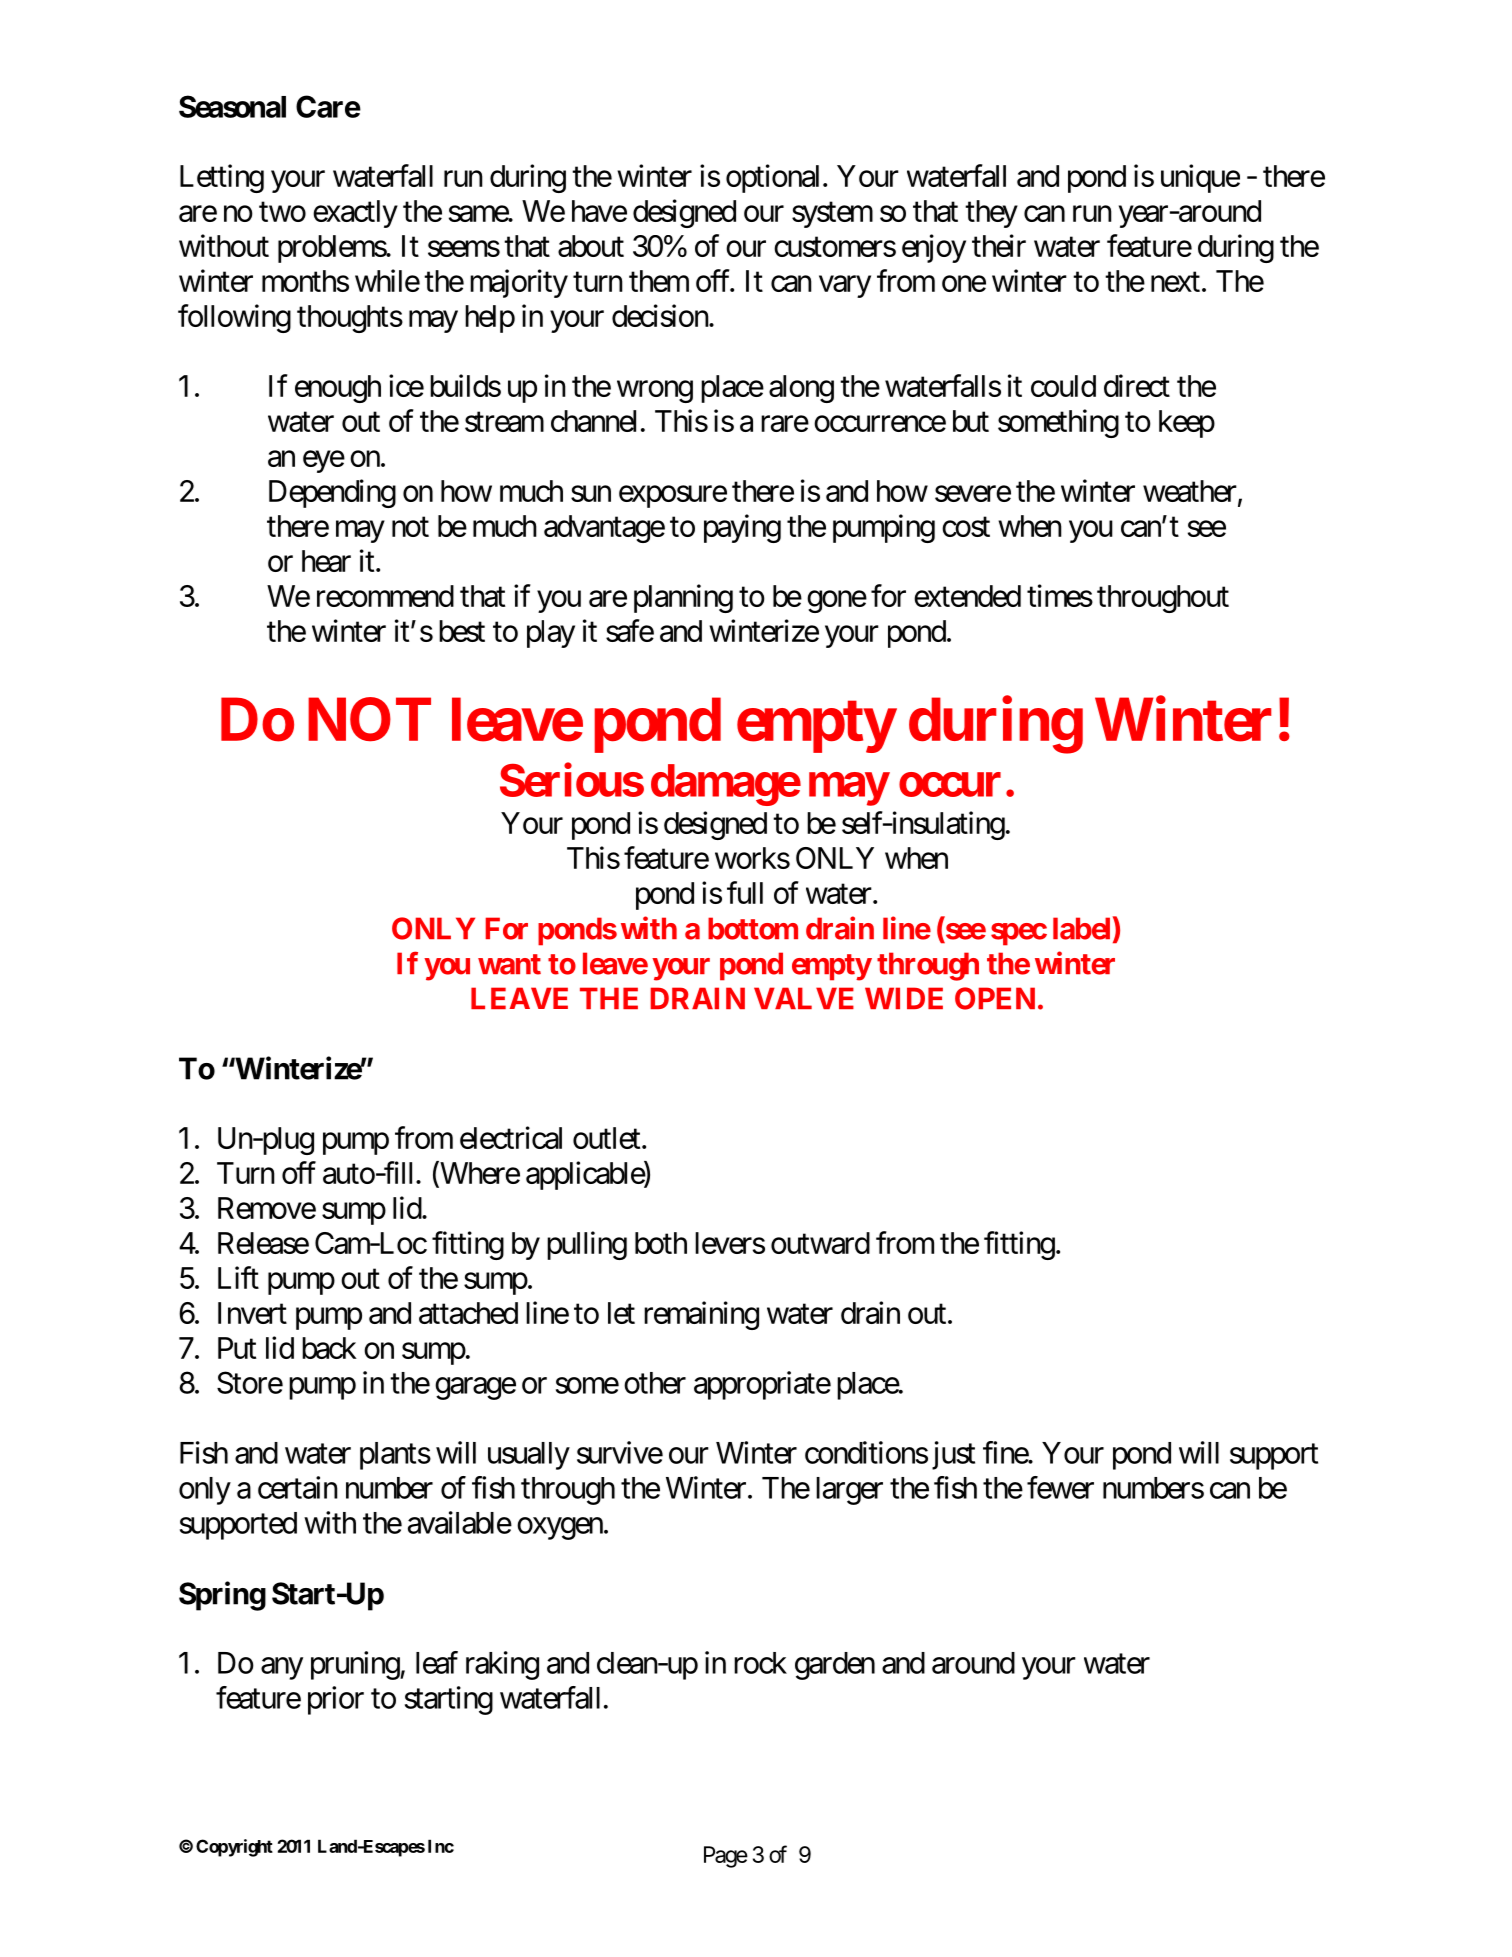  I want to click on optional, so click(775, 178).
